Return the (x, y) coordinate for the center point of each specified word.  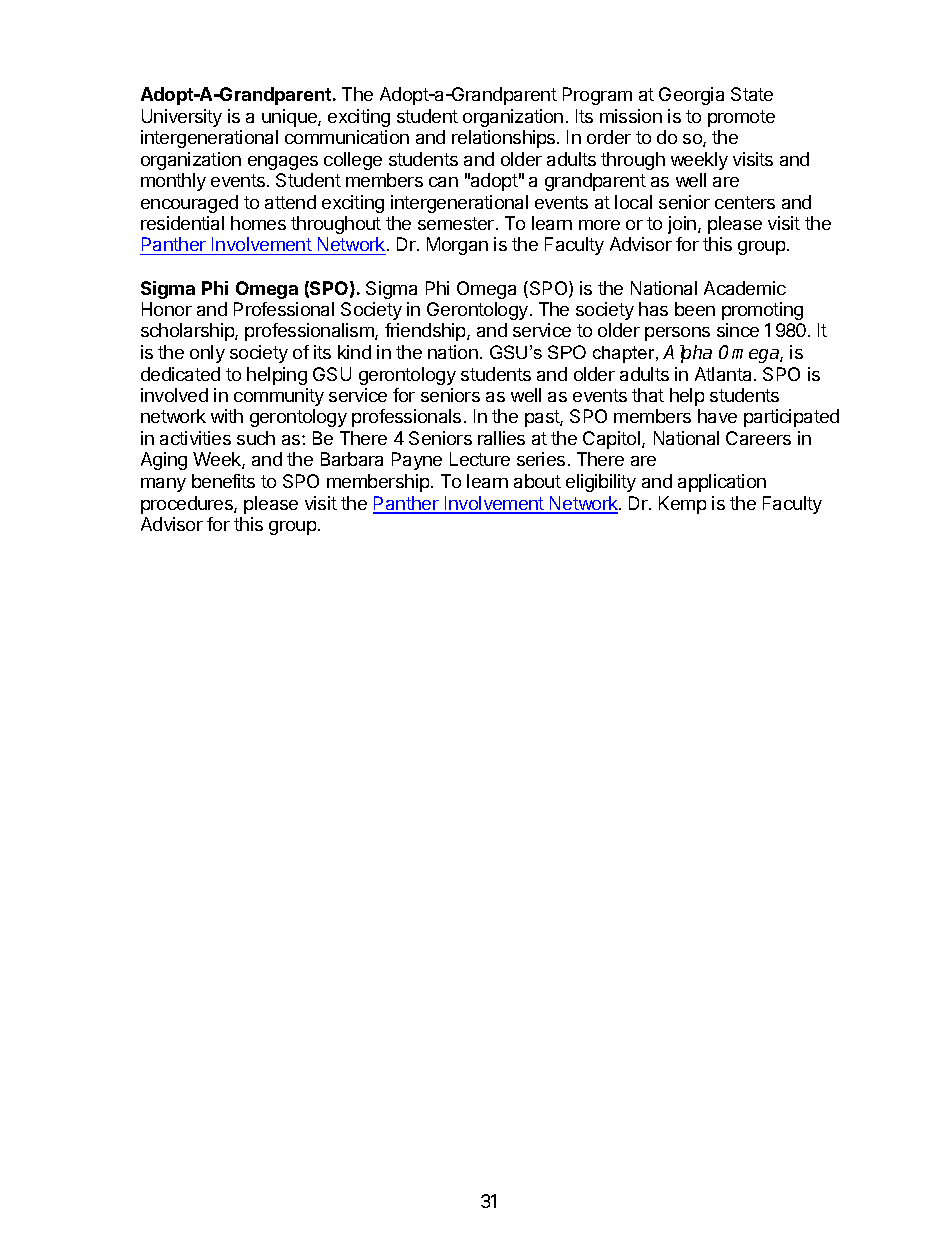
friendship (426, 332)
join (683, 225)
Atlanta (725, 374)
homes (258, 223)
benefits (223, 481)
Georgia (691, 96)
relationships (505, 139)
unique (290, 118)
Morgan (457, 246)
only (207, 354)
